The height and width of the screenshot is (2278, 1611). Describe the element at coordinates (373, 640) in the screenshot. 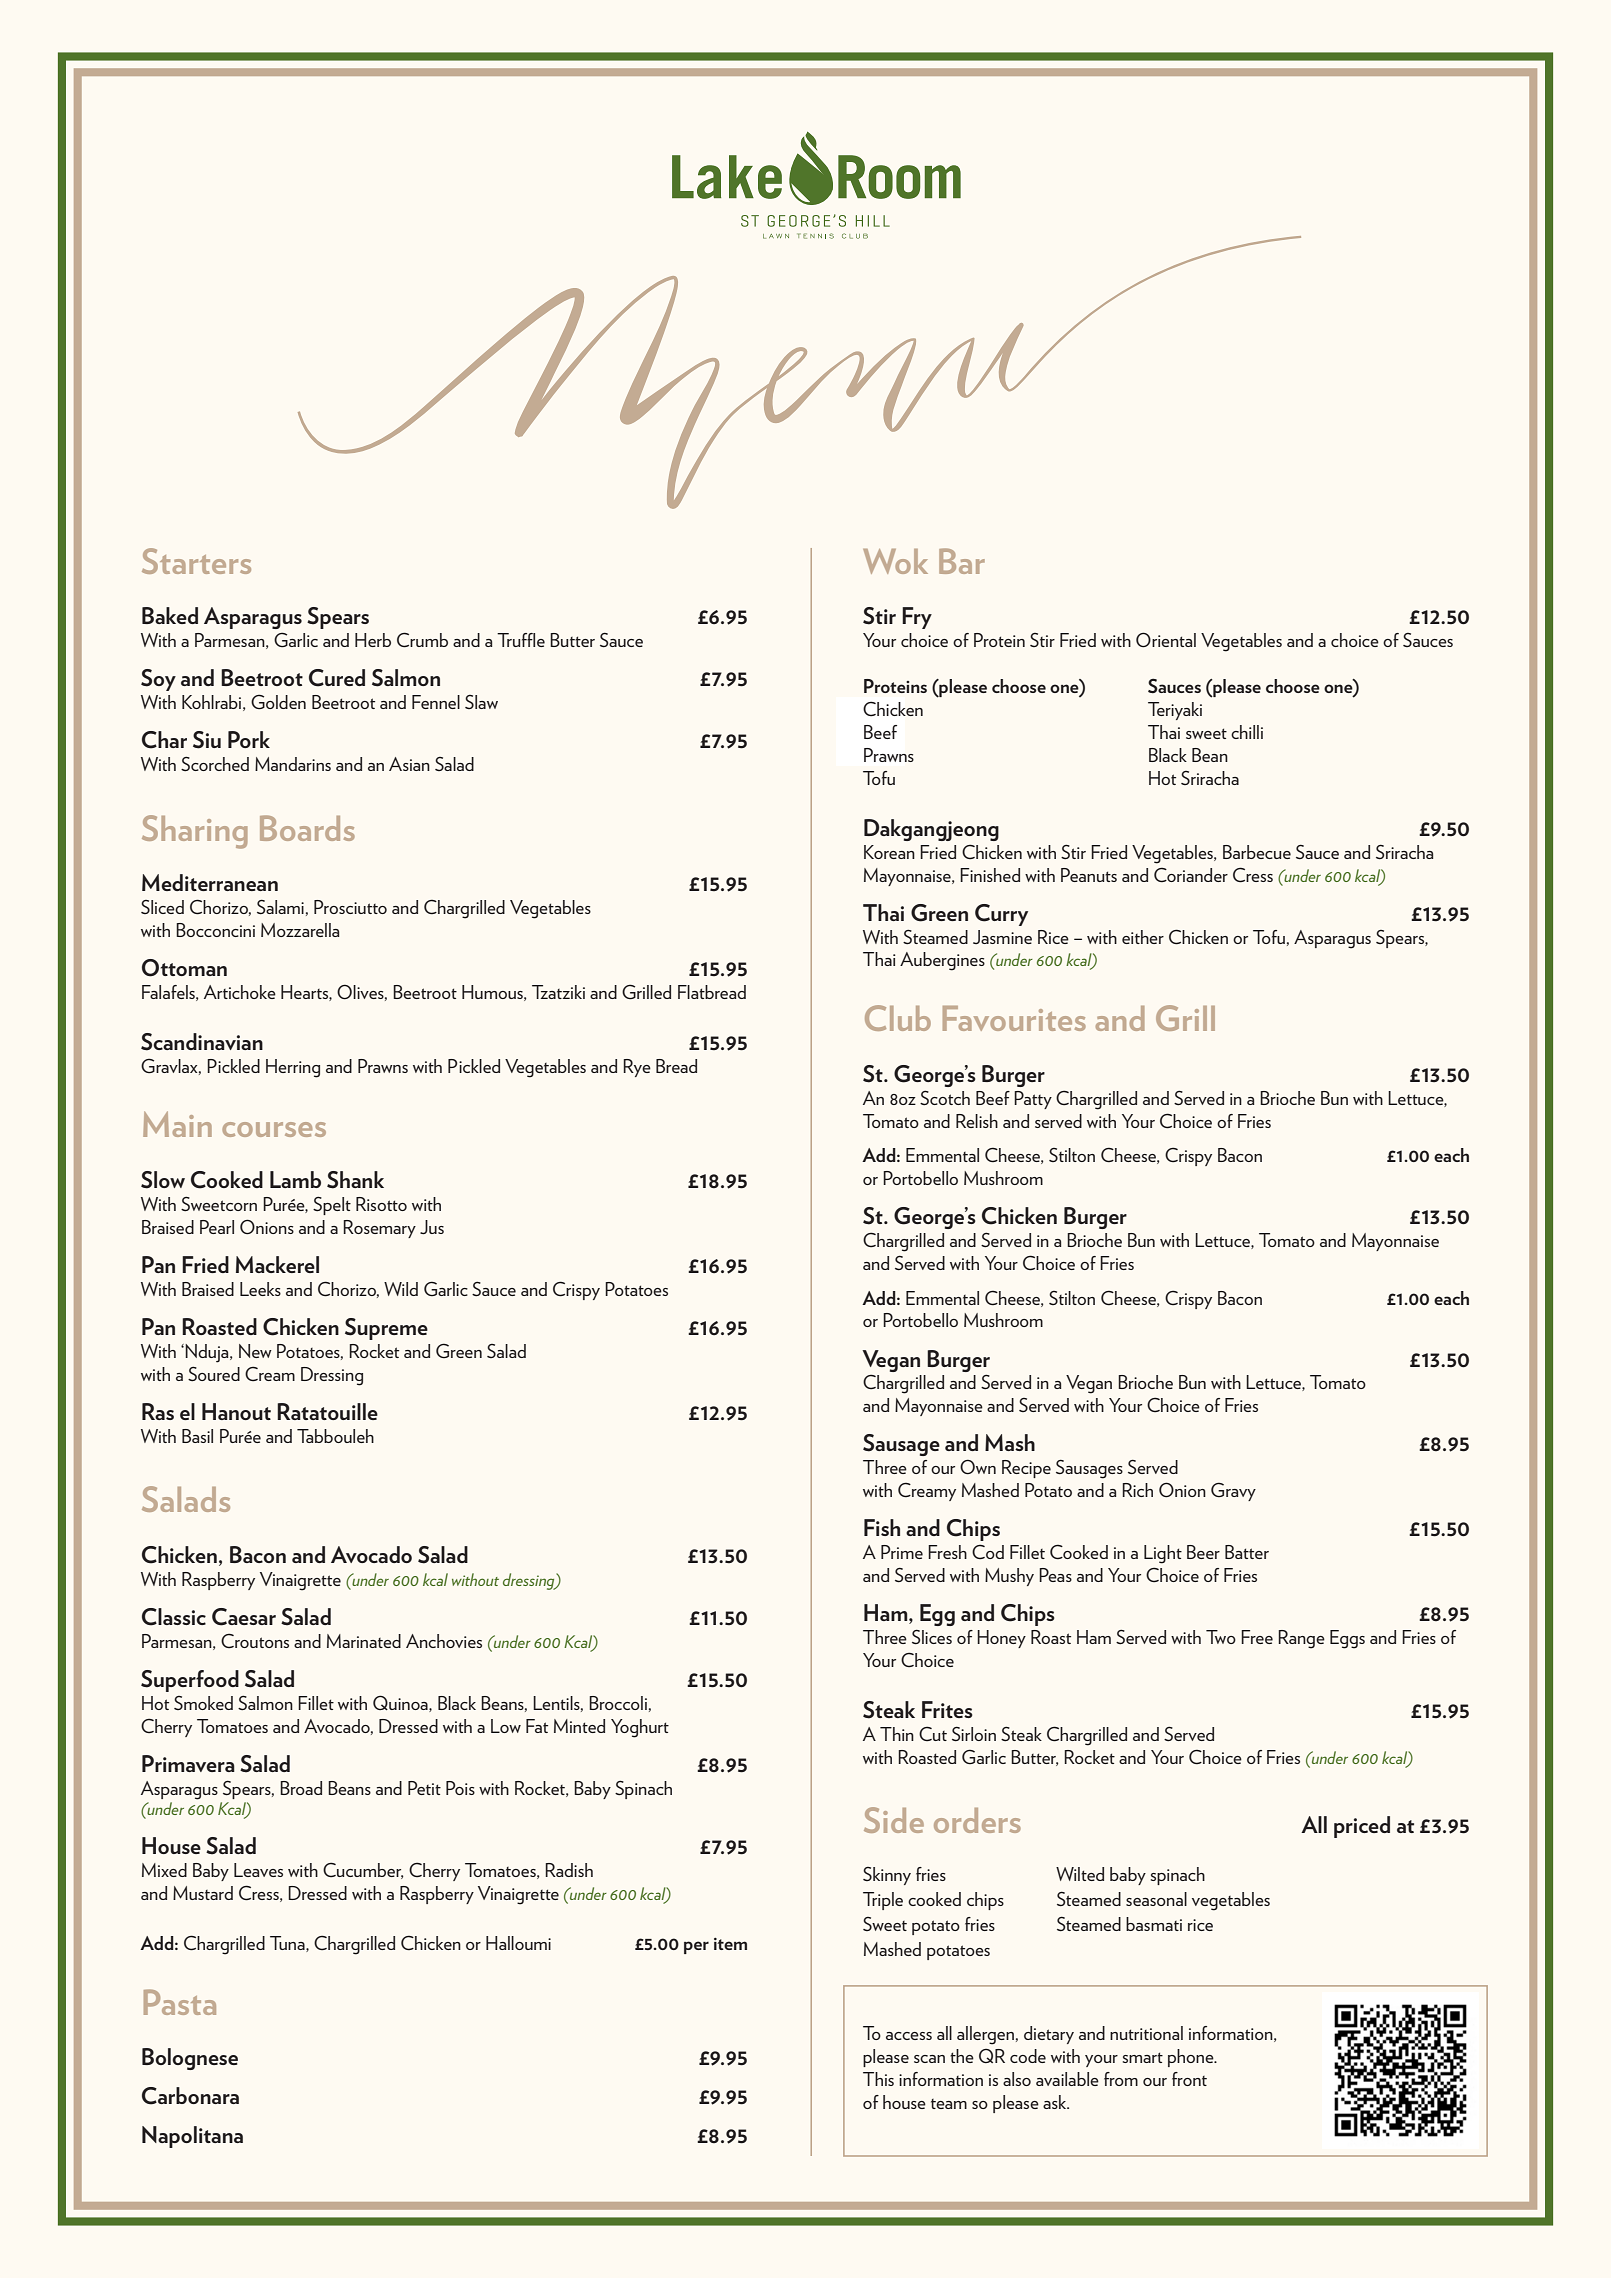

I see `Herb` at that location.
